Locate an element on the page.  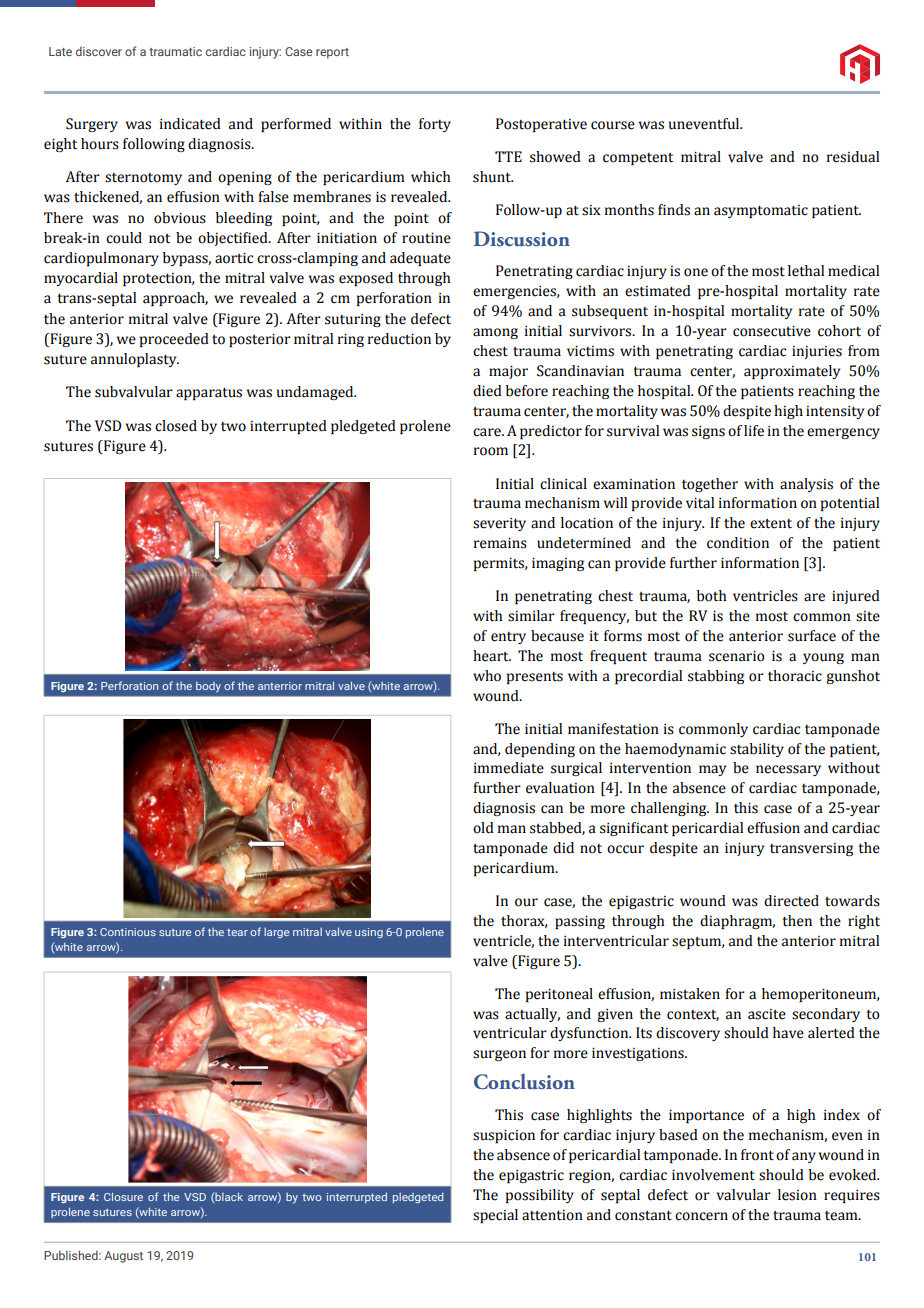
old is located at coordinates (483, 828).
